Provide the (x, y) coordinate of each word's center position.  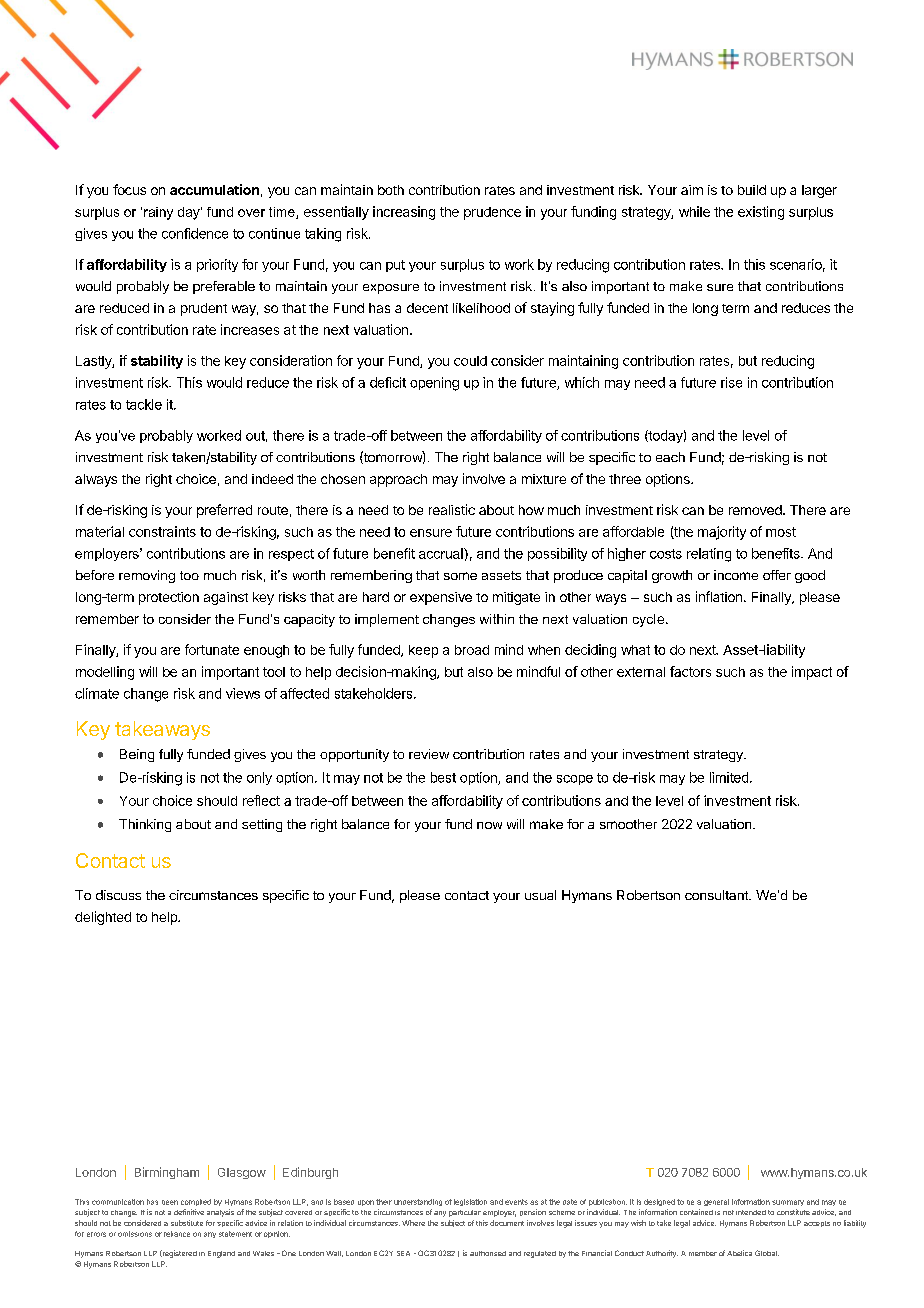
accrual (442, 553)
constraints (162, 531)
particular (465, 1213)
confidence (195, 233)
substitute (187, 1223)
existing (761, 213)
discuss (118, 895)
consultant (717, 895)
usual (540, 895)
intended (751, 1212)
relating (709, 555)
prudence (492, 213)
